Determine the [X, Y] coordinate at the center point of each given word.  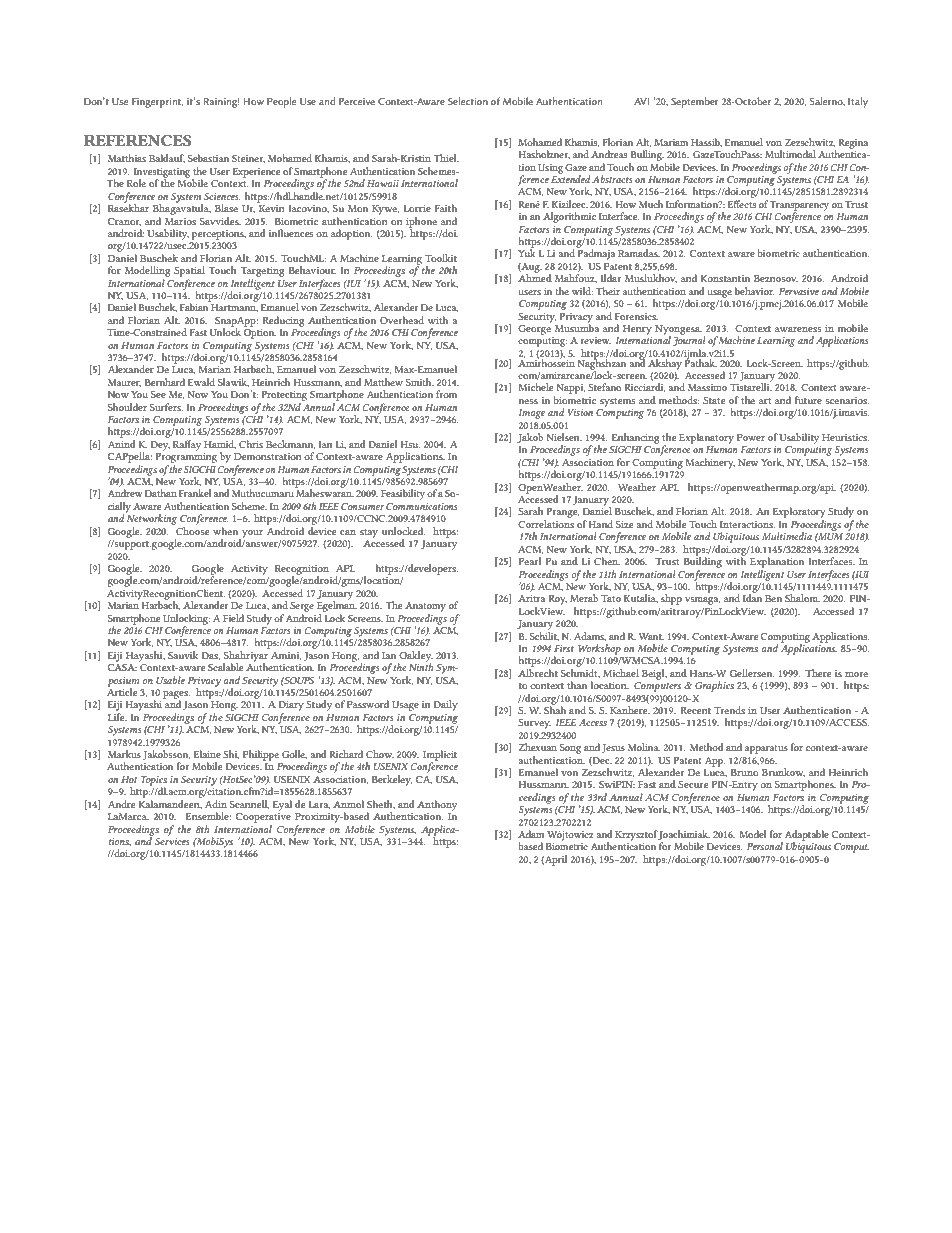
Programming [186, 458]
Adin [216, 804]
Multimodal [790, 154]
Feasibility [403, 494]
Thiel [446, 158]
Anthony [437, 805]
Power [751, 437]
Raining [222, 103]
